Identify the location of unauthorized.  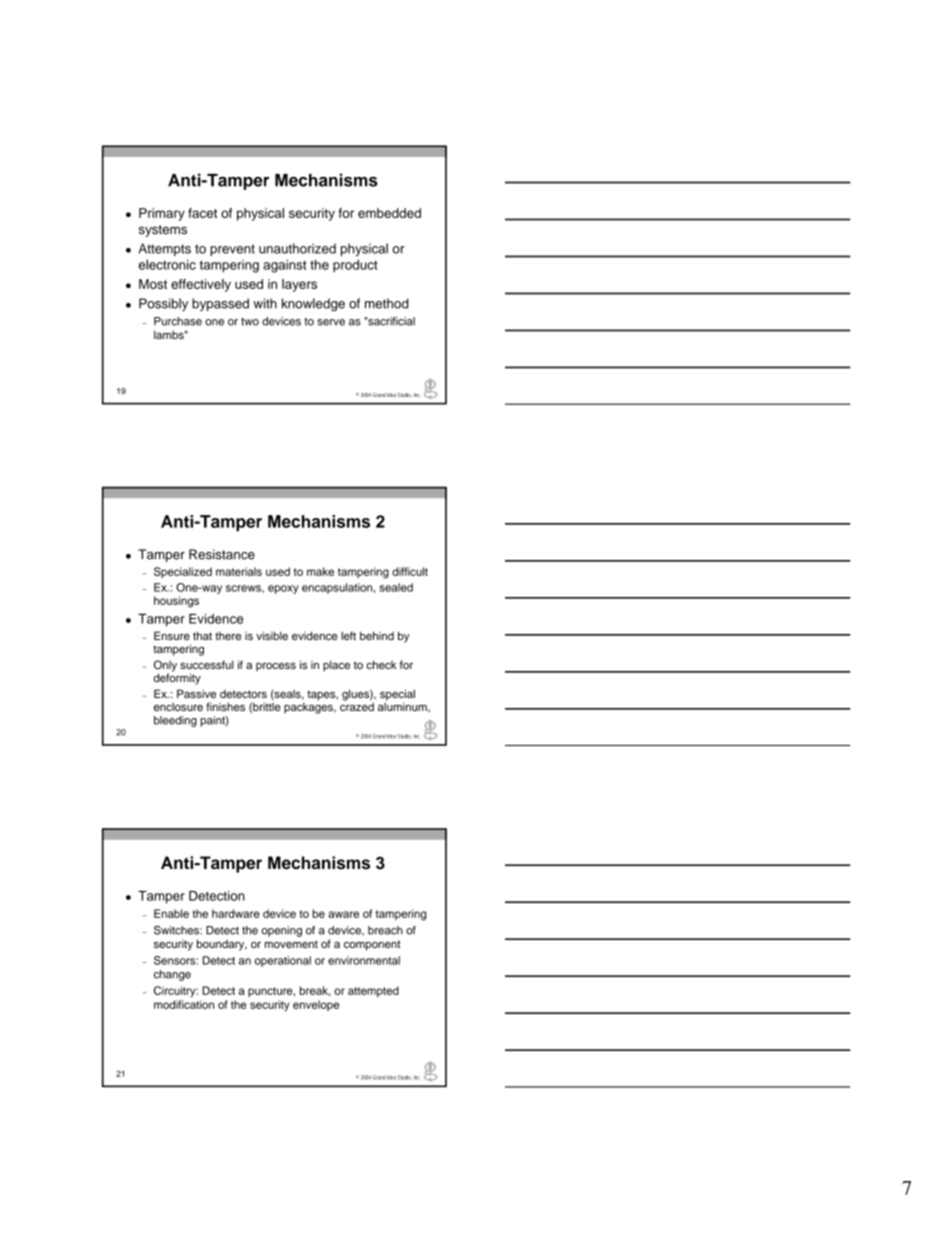
(297, 248).
